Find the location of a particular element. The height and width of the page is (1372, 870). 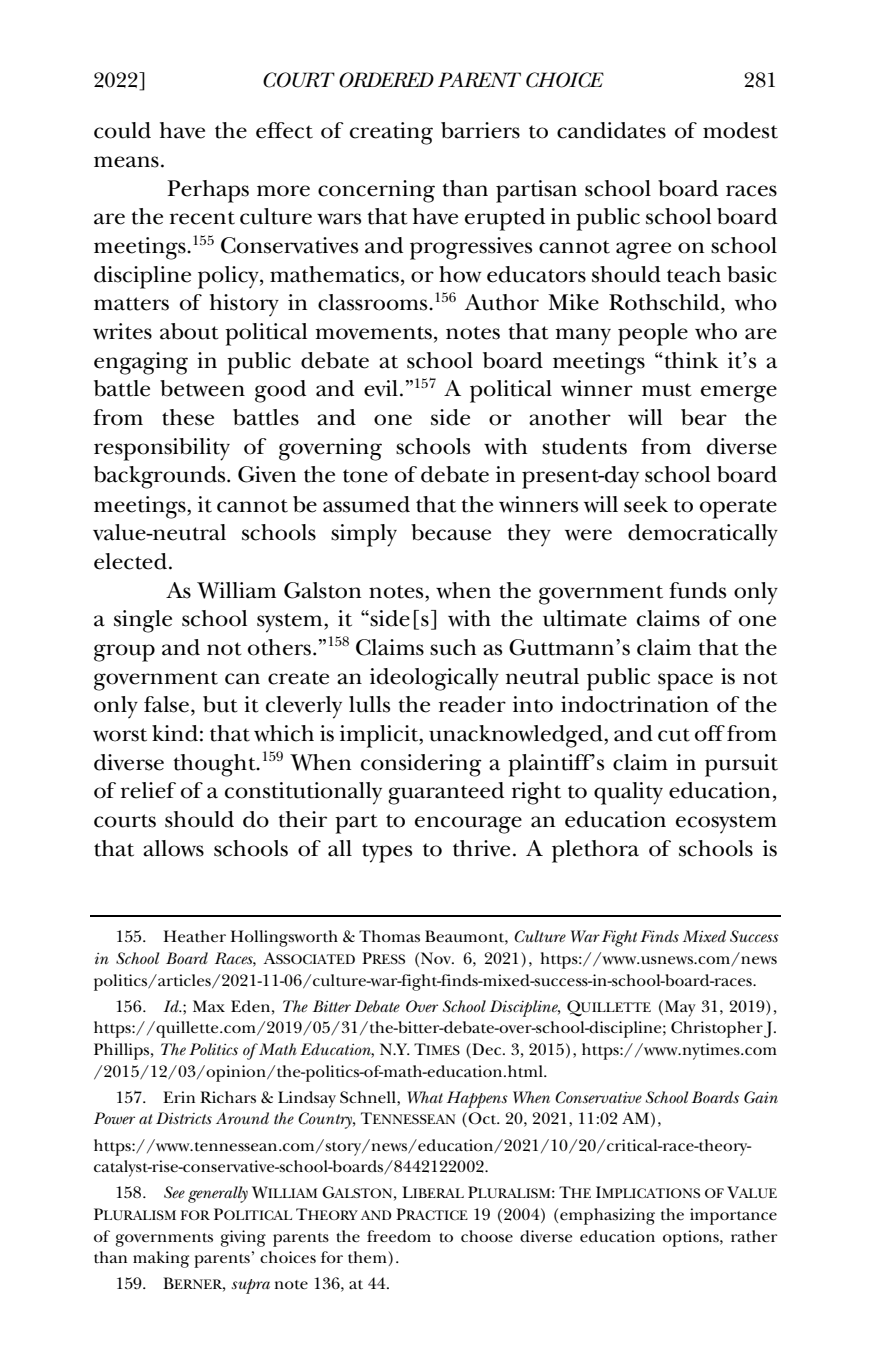

Nov is located at coordinates (437, 958).
